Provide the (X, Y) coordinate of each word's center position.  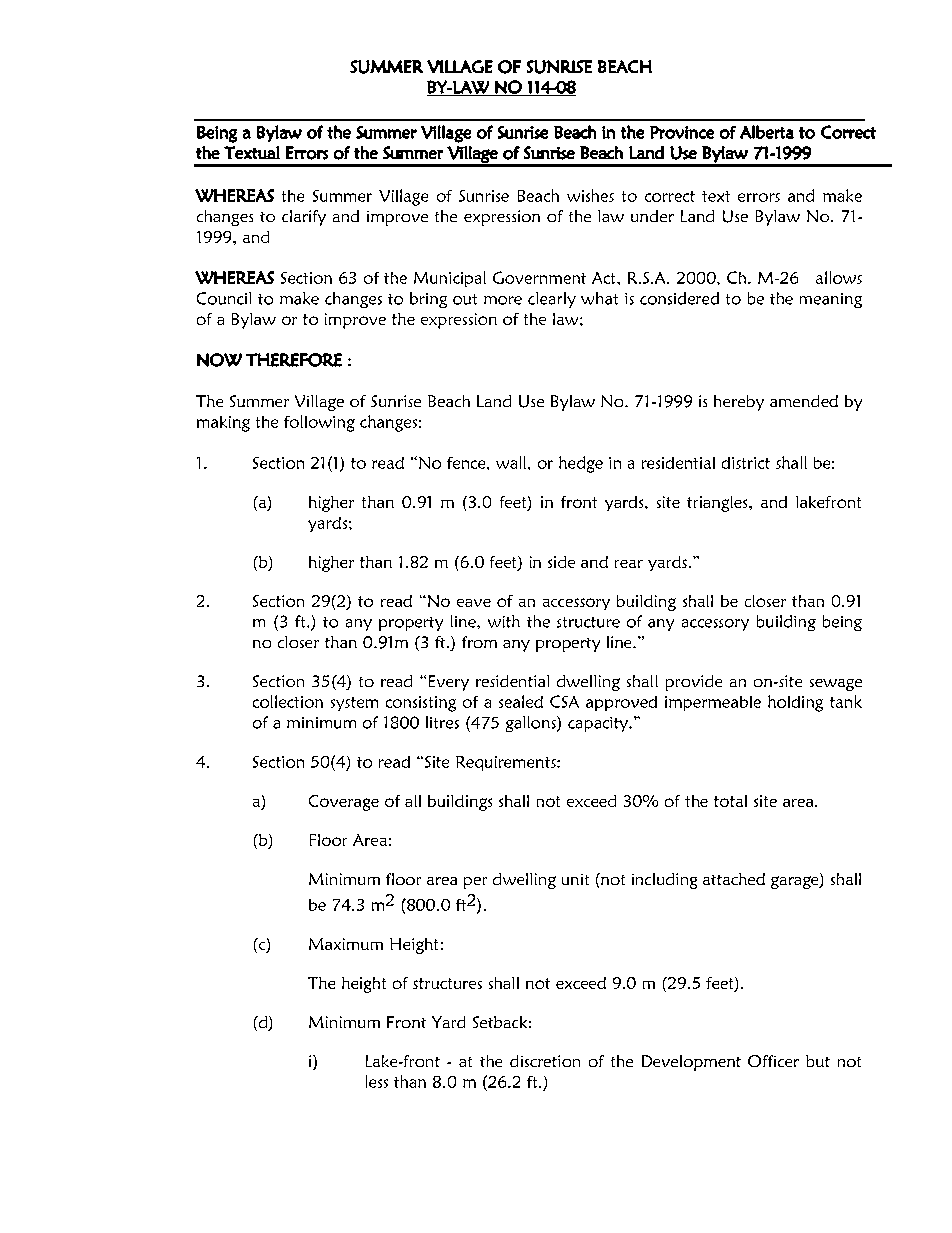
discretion (545, 1061)
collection (288, 701)
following (319, 423)
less (377, 1081)
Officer (773, 1061)
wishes (590, 195)
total (730, 801)
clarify (304, 218)
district (746, 463)
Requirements (507, 763)
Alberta (767, 132)
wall (511, 462)
